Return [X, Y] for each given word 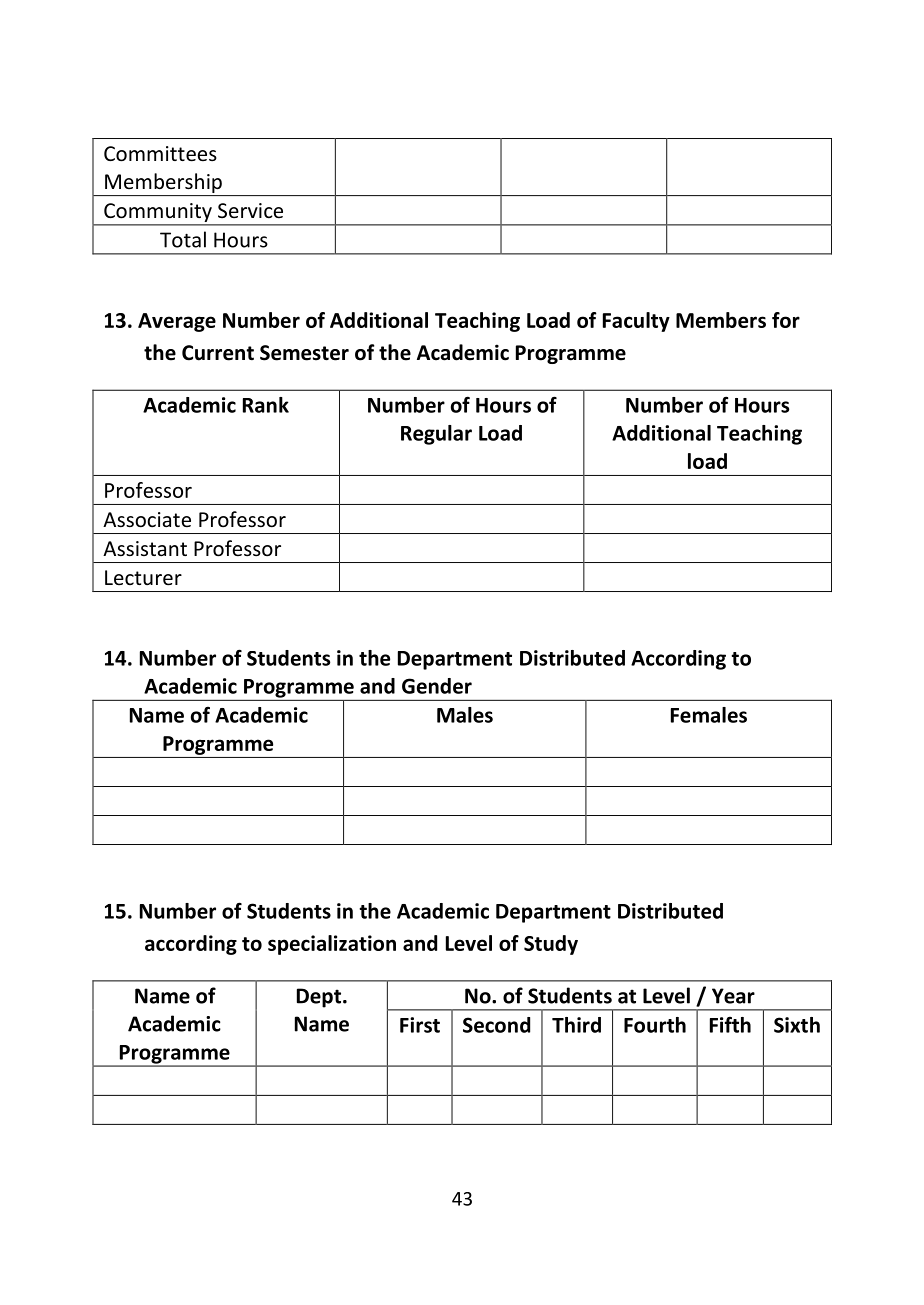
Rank [266, 405]
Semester [304, 353]
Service [250, 210]
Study [551, 945]
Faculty [636, 322]
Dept [319, 998]
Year [733, 996]
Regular [436, 435]
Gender [437, 686]
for [786, 320]
